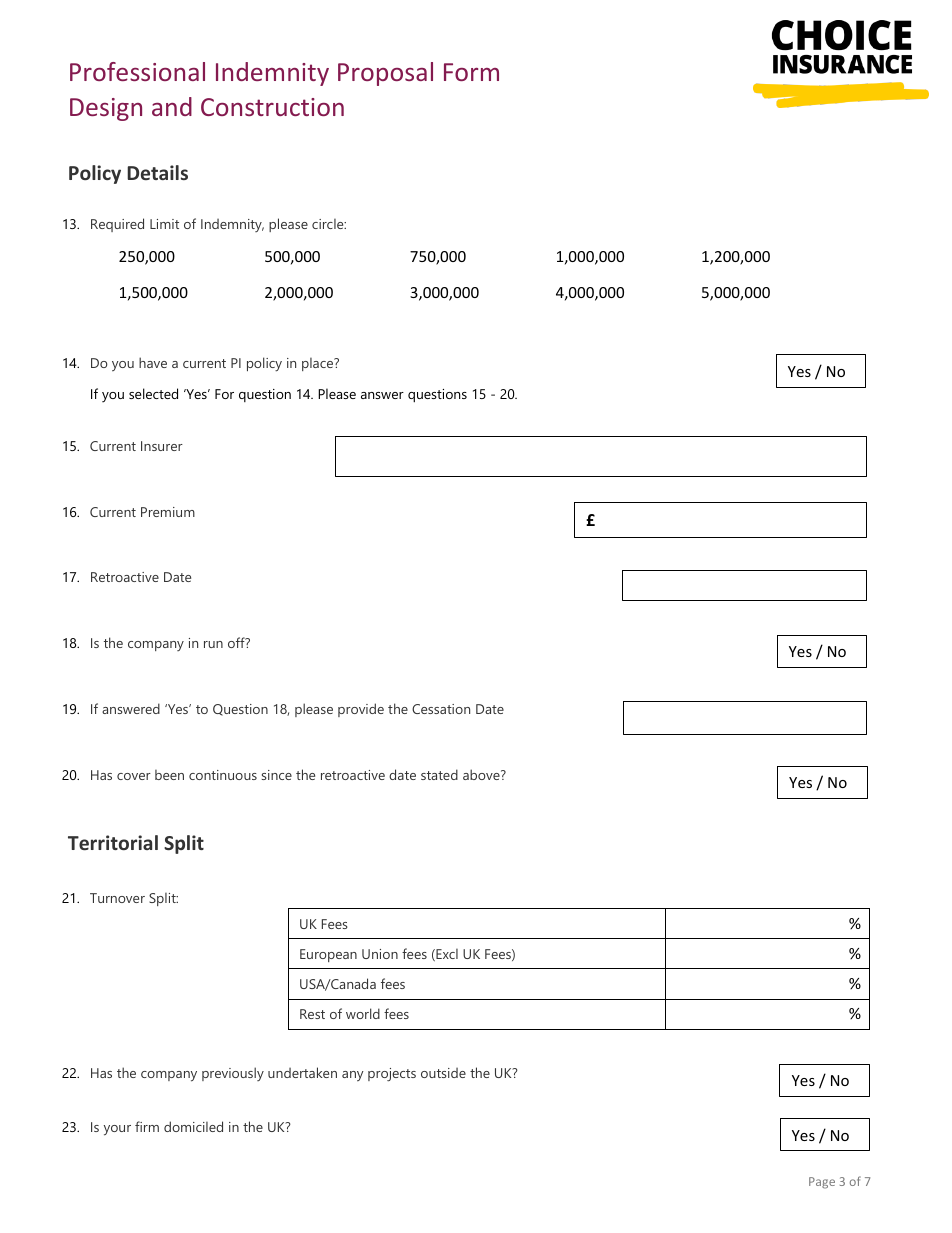 The image size is (952, 1233). What do you see at coordinates (471, 72) in the page?
I see `Form` at bounding box center [471, 72].
